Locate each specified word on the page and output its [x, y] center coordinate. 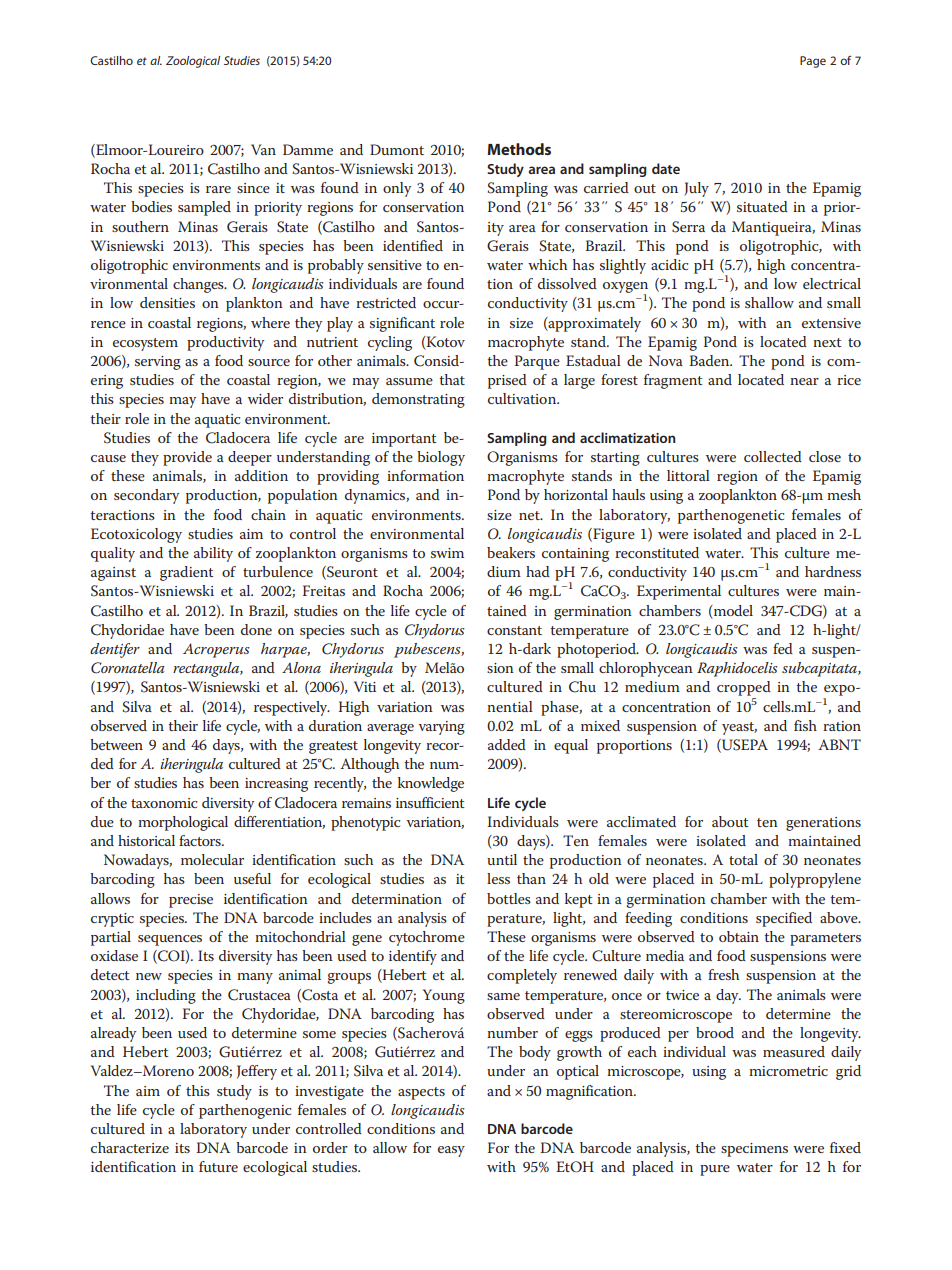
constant [514, 630]
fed [783, 648]
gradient [187, 573]
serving [158, 363]
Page [813, 62]
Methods [519, 149]
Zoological [193, 62]
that [452, 379]
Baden [711, 360]
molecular [212, 859]
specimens [754, 1150]
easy [451, 1151]
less [498, 878]
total [743, 859]
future [218, 1166]
